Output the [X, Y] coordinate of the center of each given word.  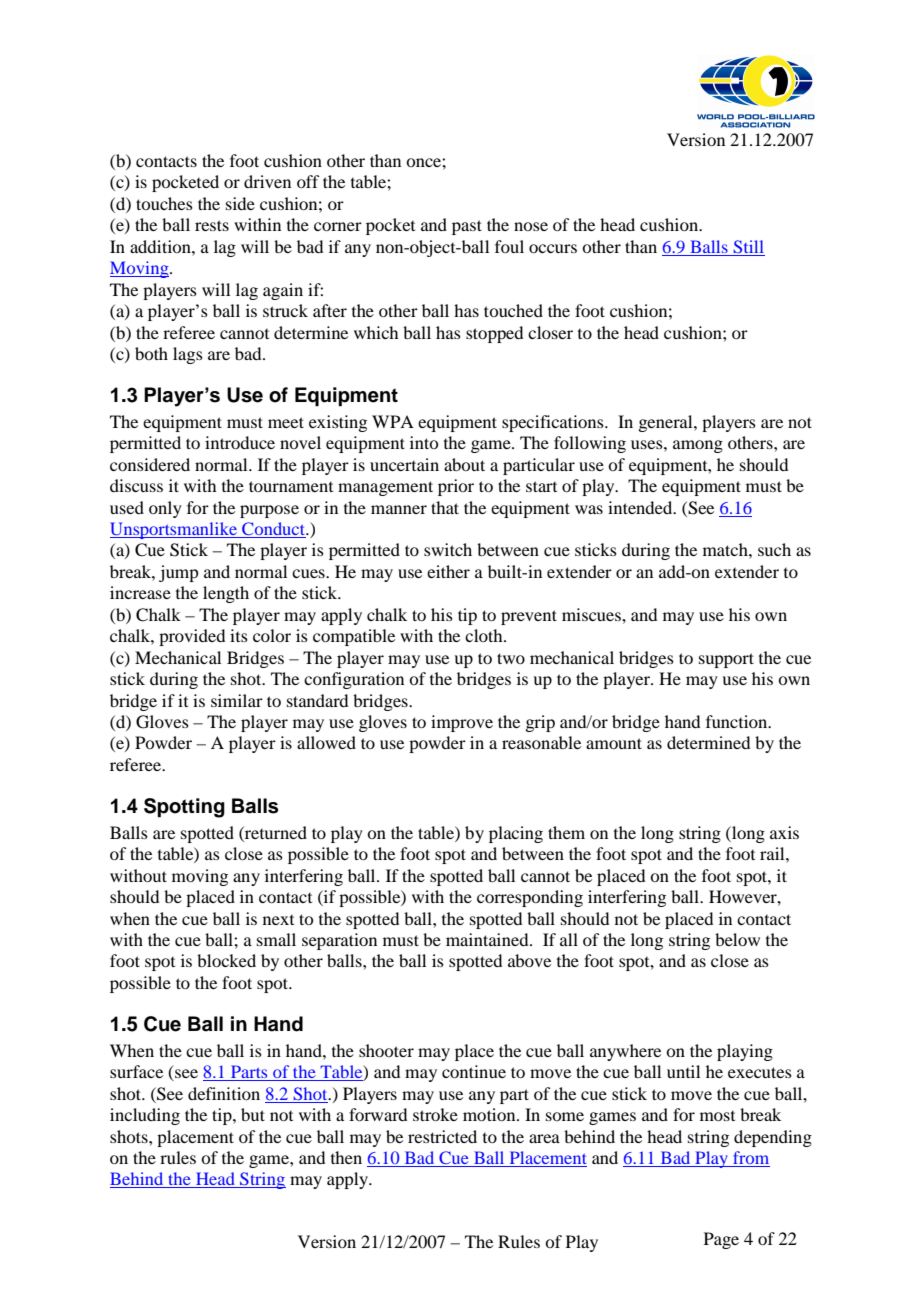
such [774, 549]
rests [212, 225]
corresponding [530, 898]
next [278, 920]
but [253, 1114]
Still [748, 246]
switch [448, 549]
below [737, 939]
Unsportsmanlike [174, 530]
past [467, 227]
